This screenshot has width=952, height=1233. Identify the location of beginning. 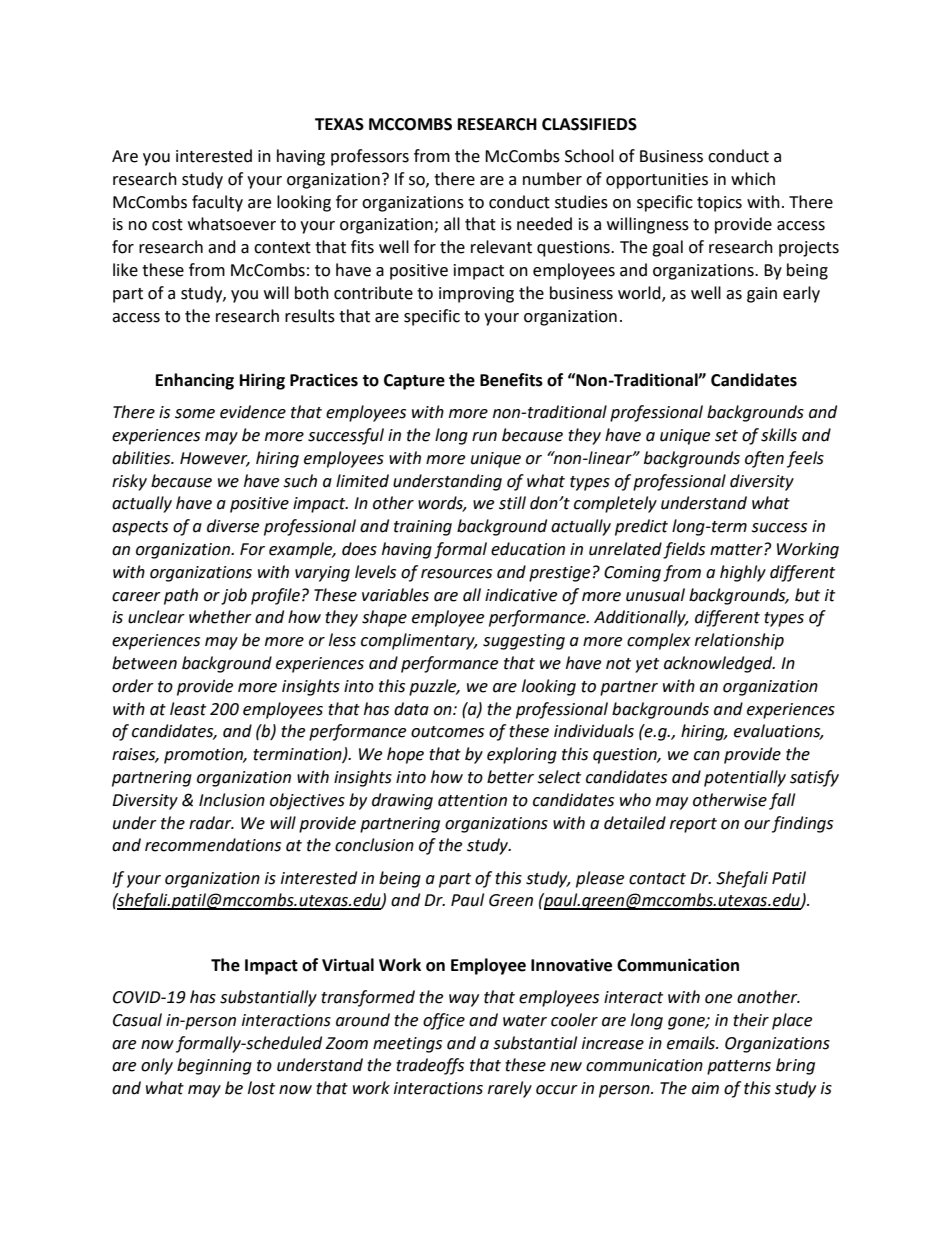
(214, 1066).
